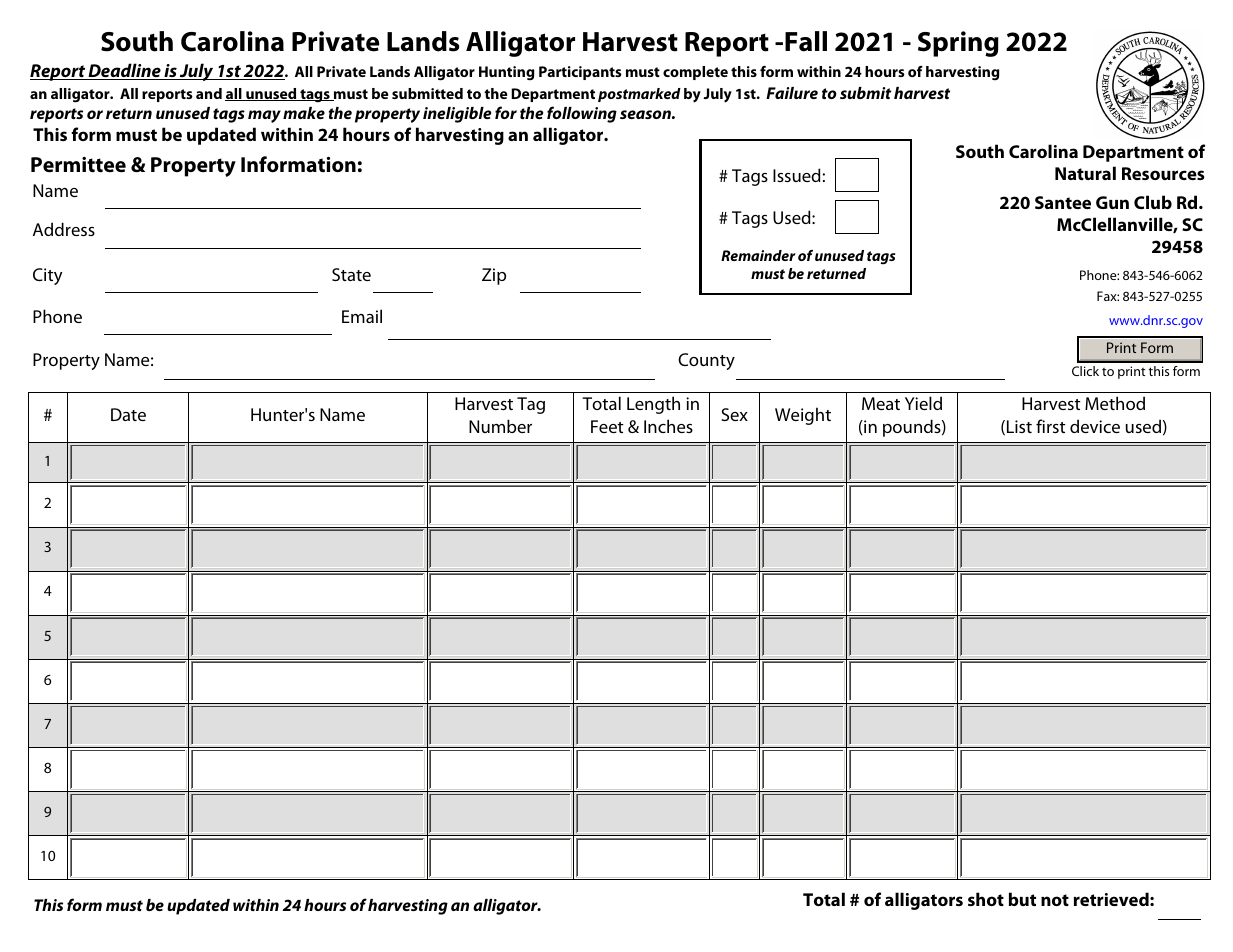  What do you see at coordinates (362, 316) in the screenshot?
I see `Email` at bounding box center [362, 316].
